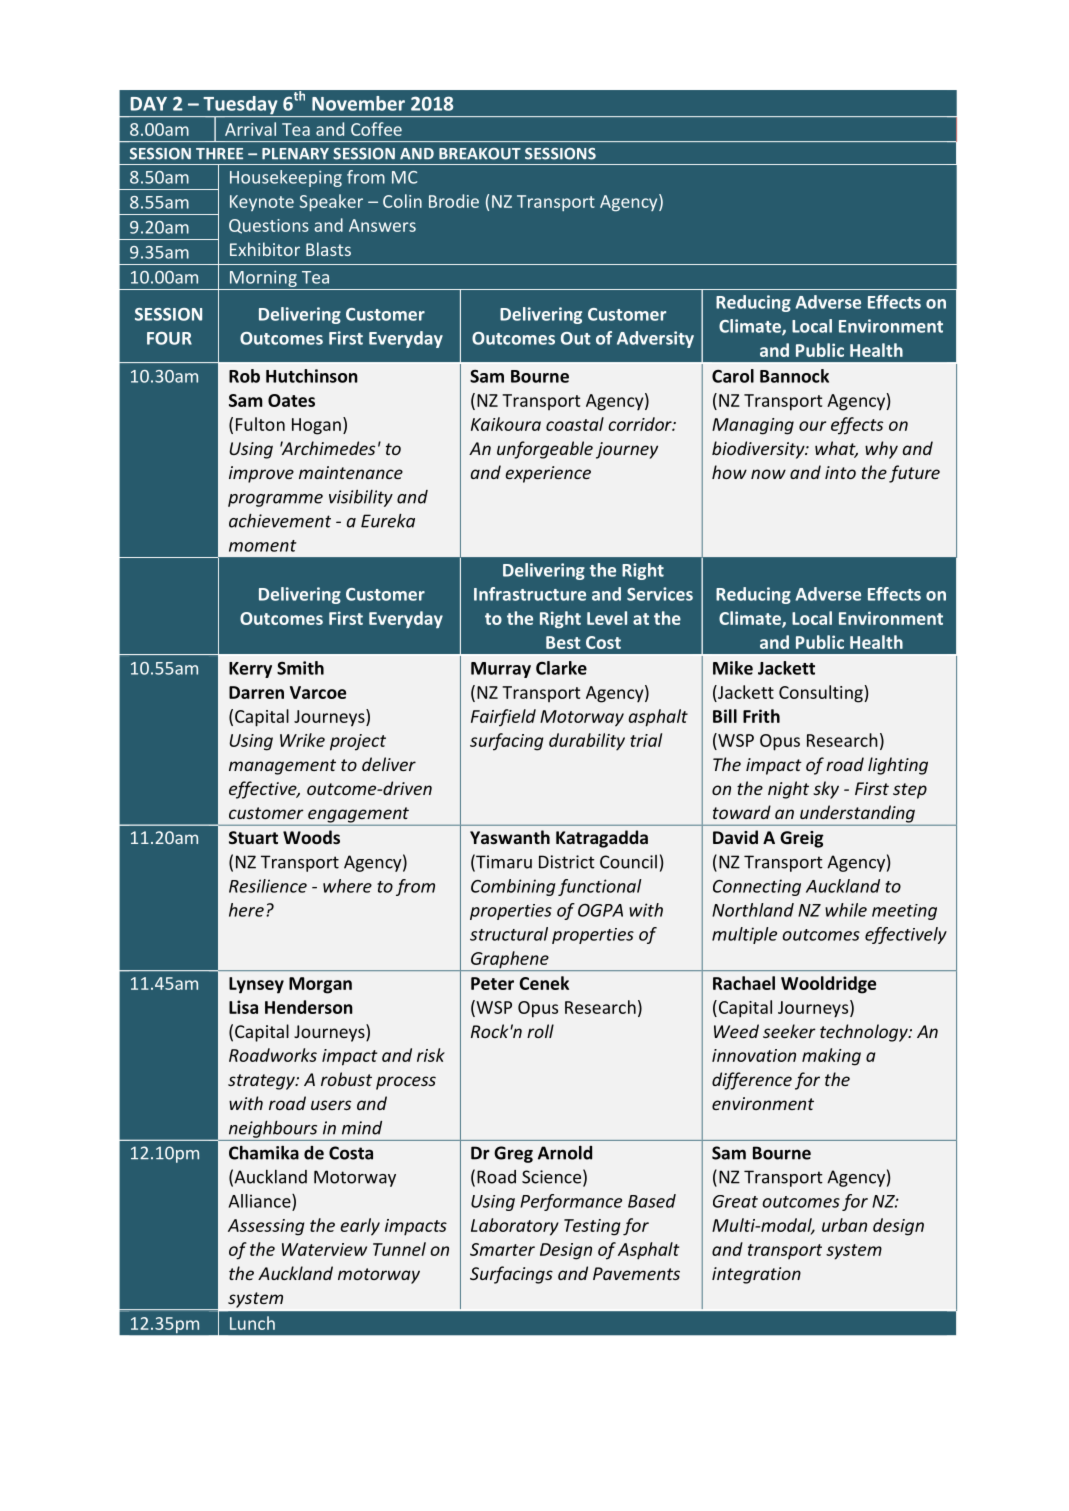 This page has height=1511, width=1069. I want to click on Lisa, so click(243, 1007).
